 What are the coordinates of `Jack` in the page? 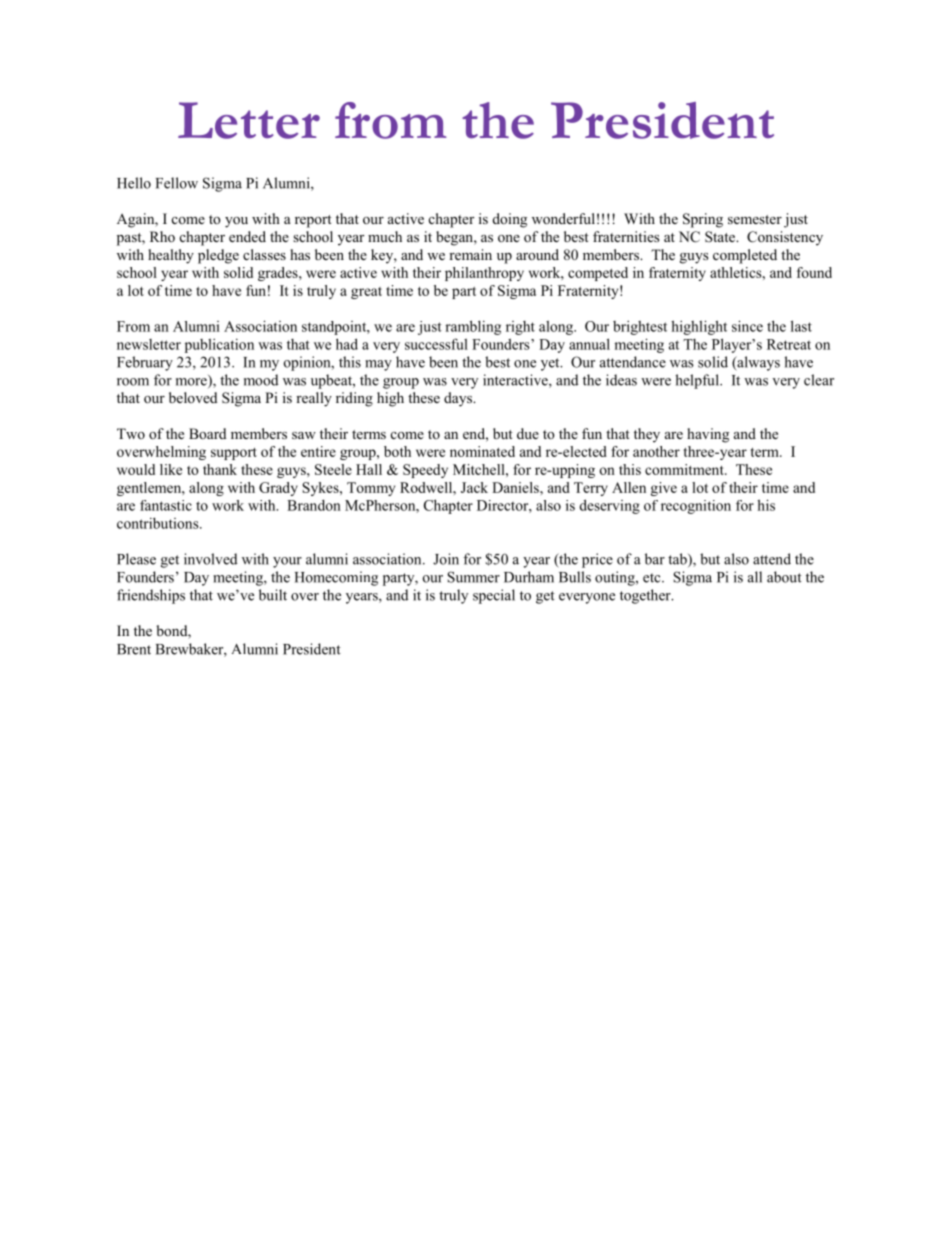 It's located at (474, 487).
